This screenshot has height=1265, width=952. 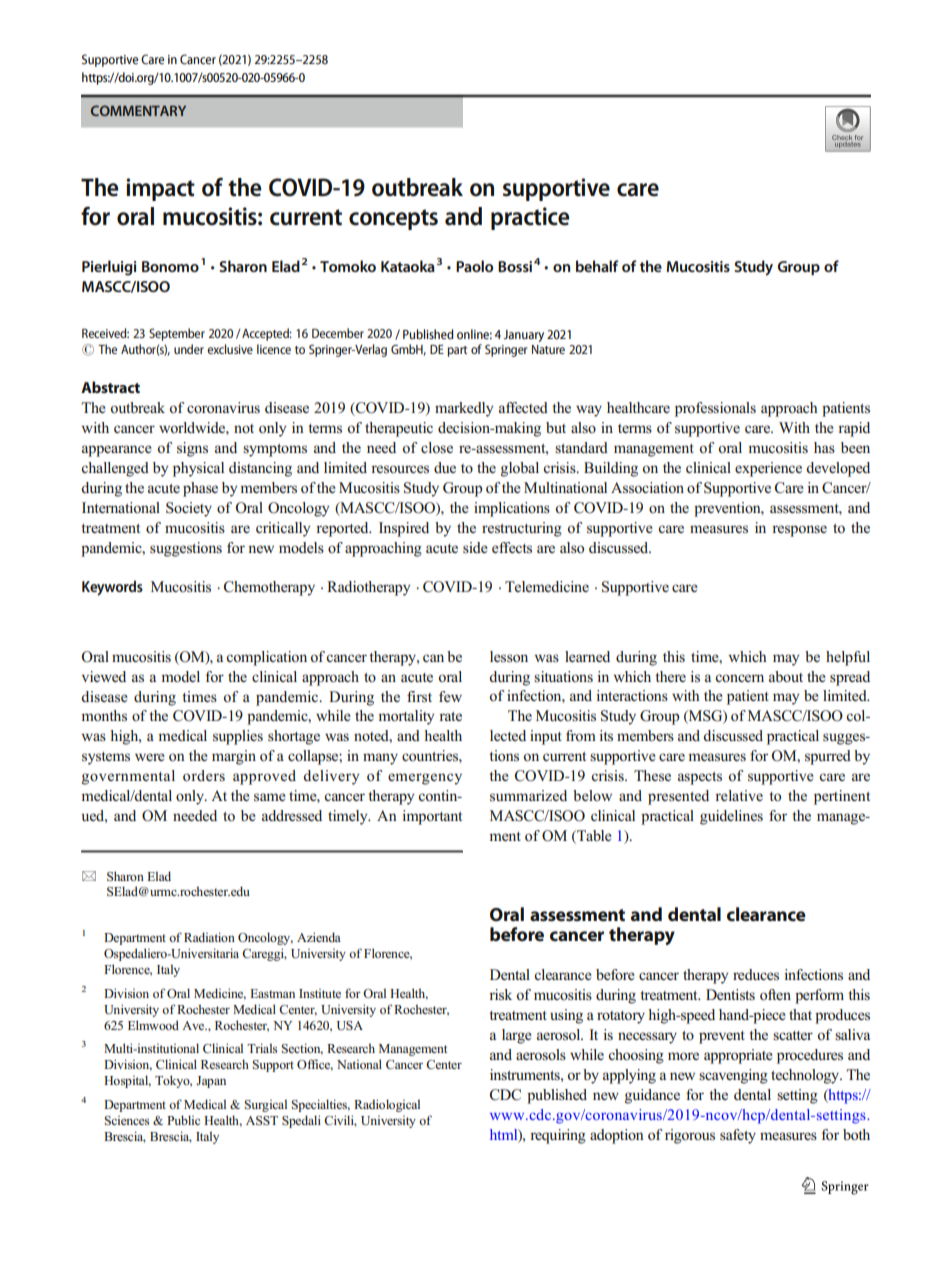 I want to click on impact, so click(x=160, y=189).
